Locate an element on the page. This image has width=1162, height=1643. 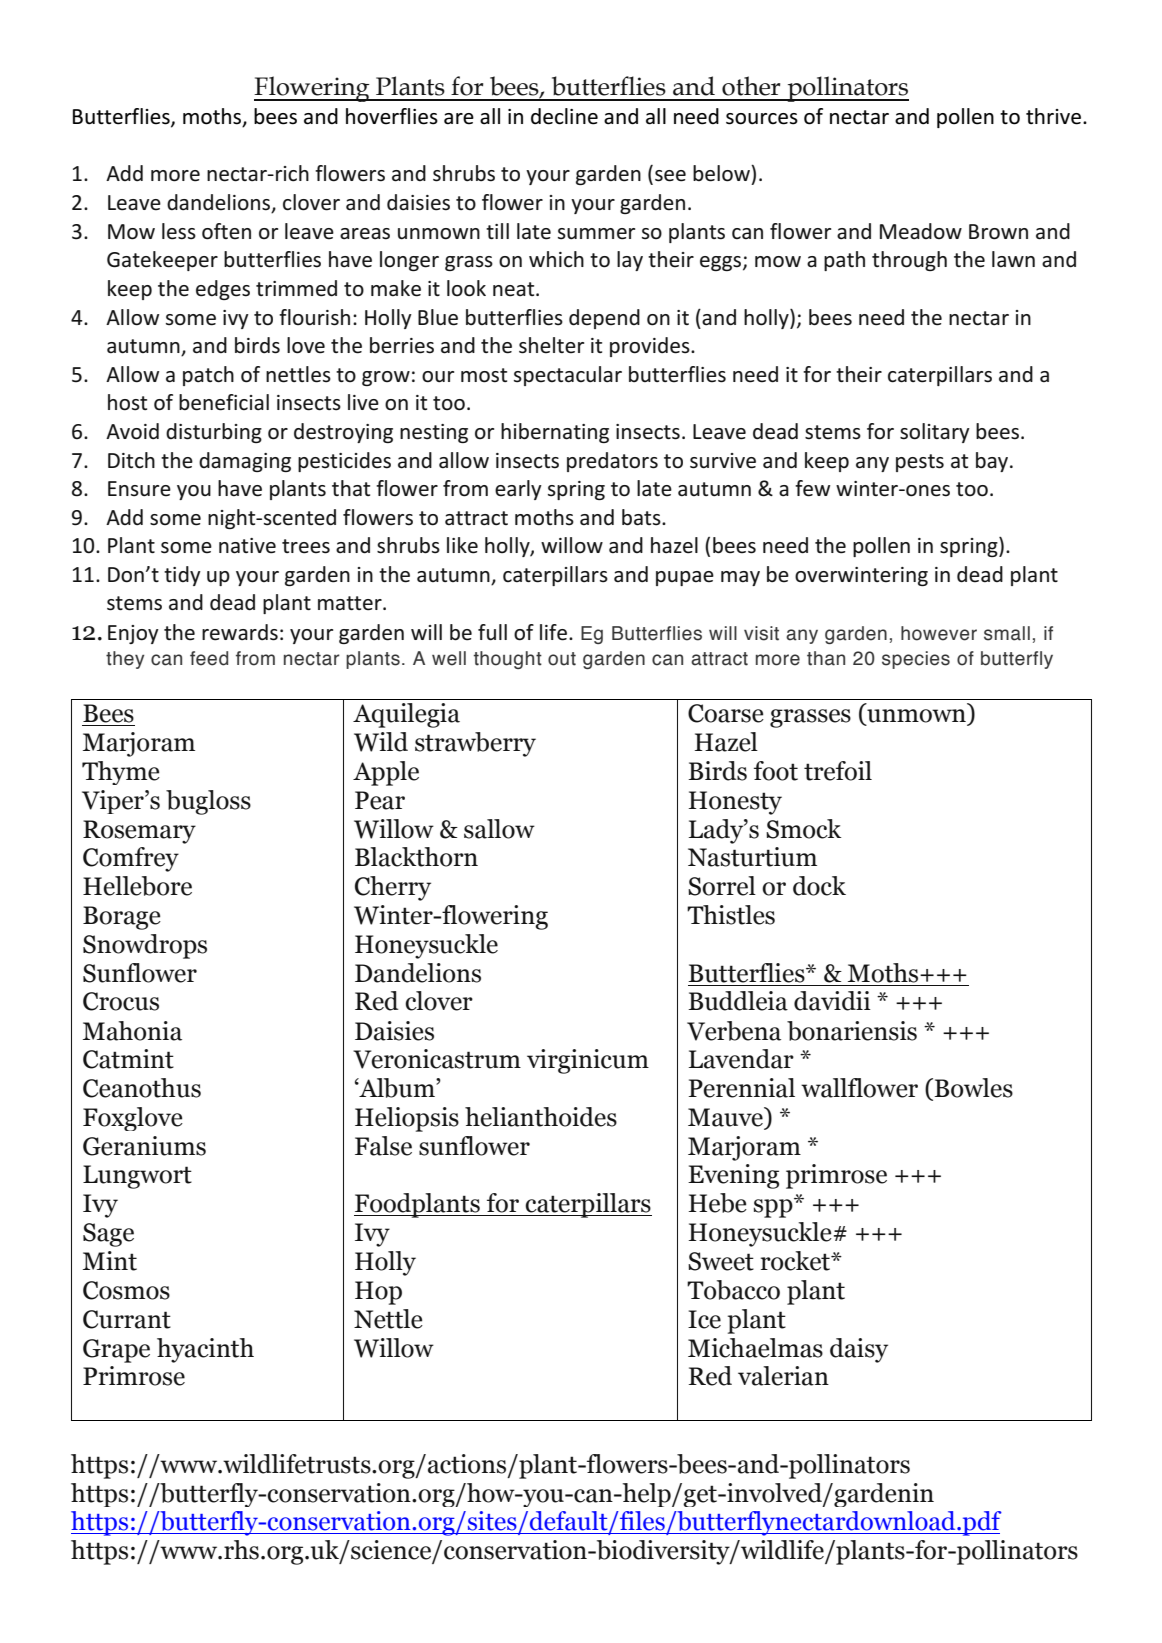
species is located at coordinates (916, 660).
